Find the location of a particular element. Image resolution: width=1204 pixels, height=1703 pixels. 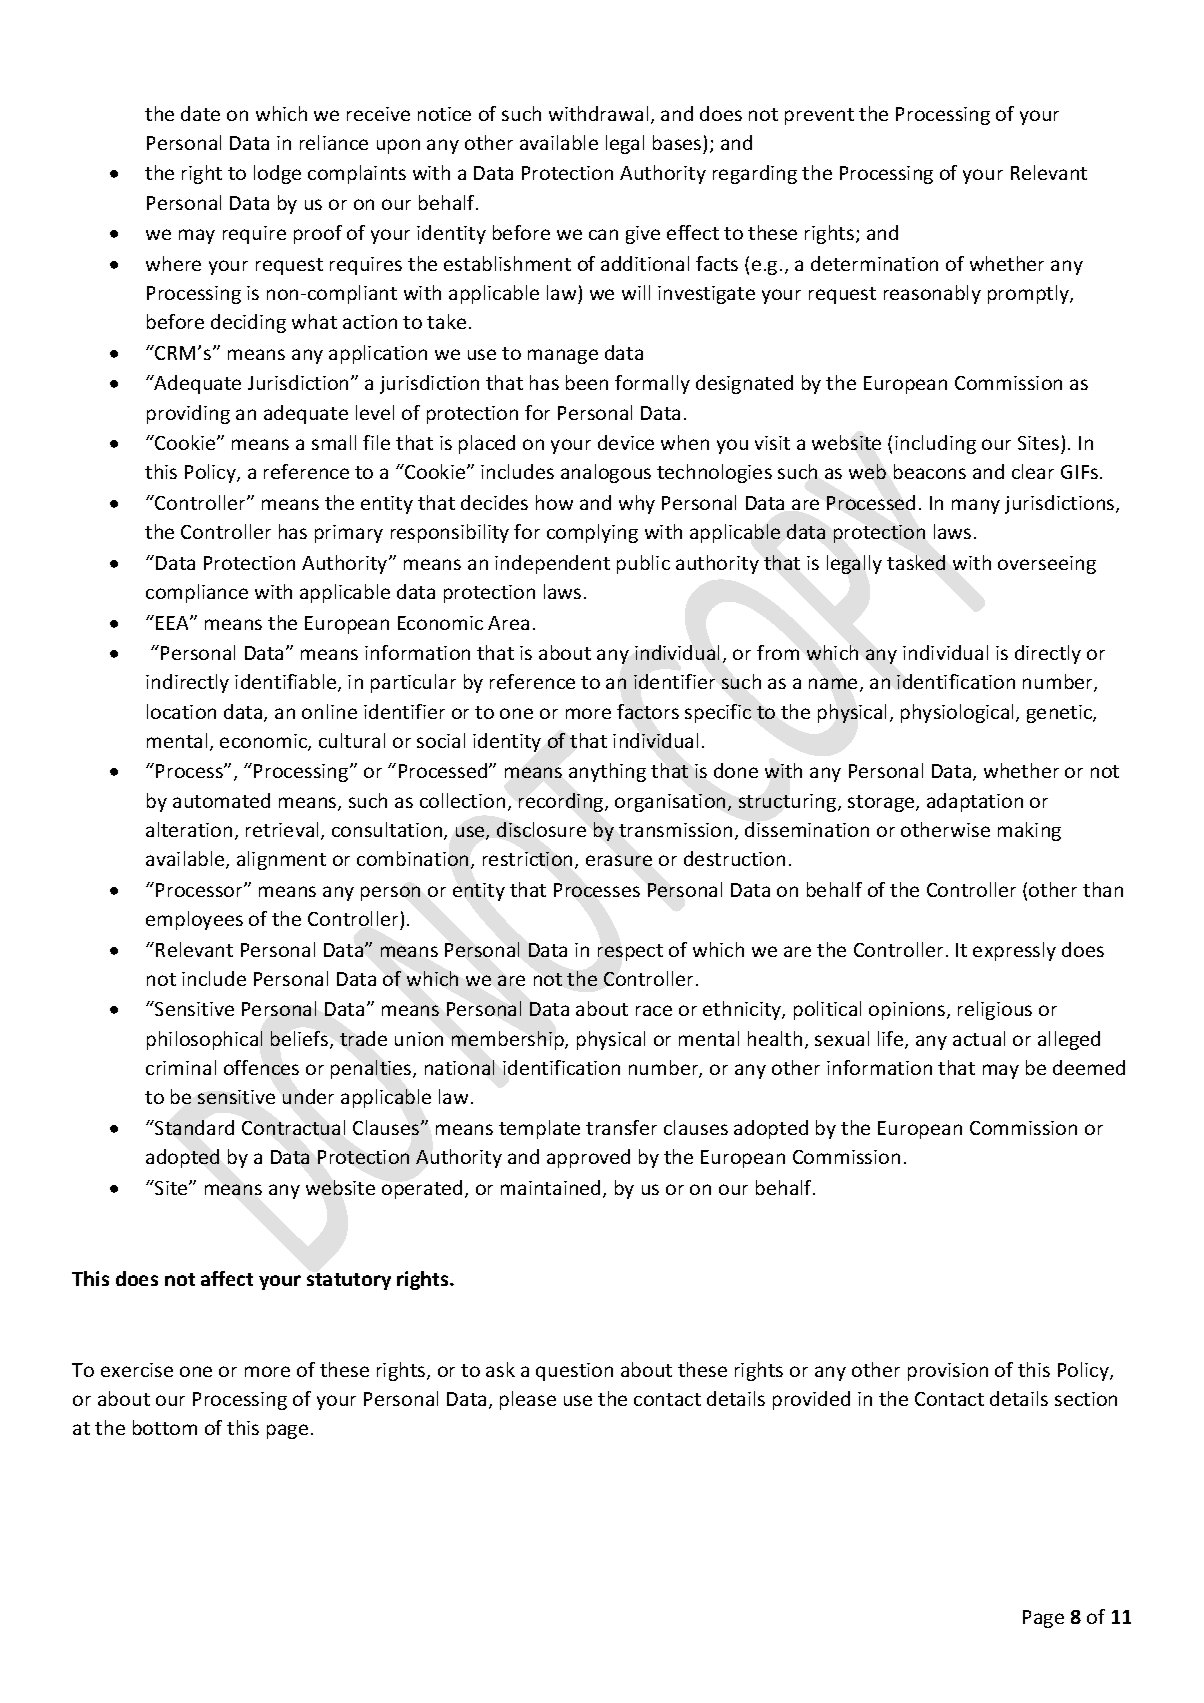

expressly is located at coordinates (1014, 951).
